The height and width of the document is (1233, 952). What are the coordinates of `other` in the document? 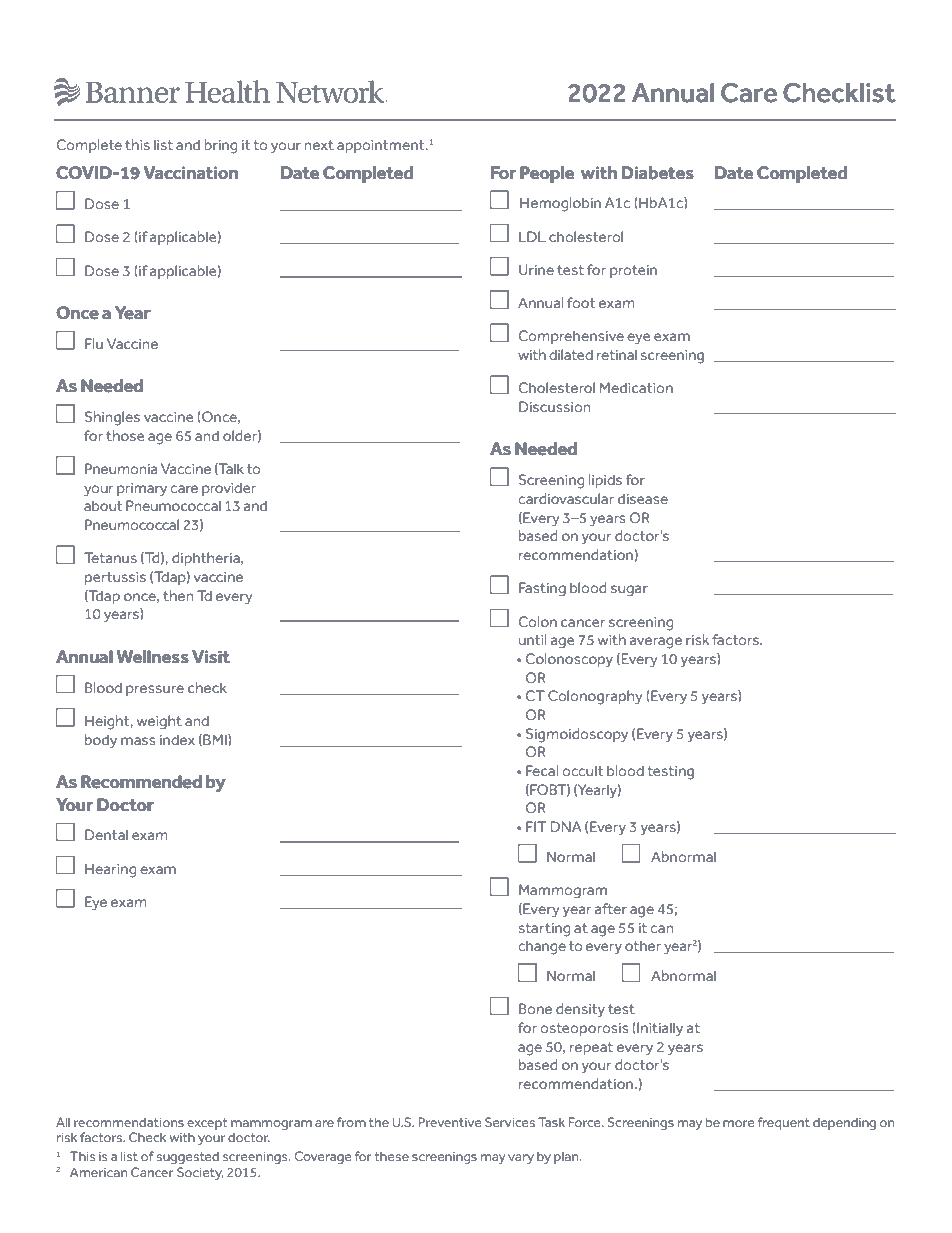 It's located at (643, 945).
